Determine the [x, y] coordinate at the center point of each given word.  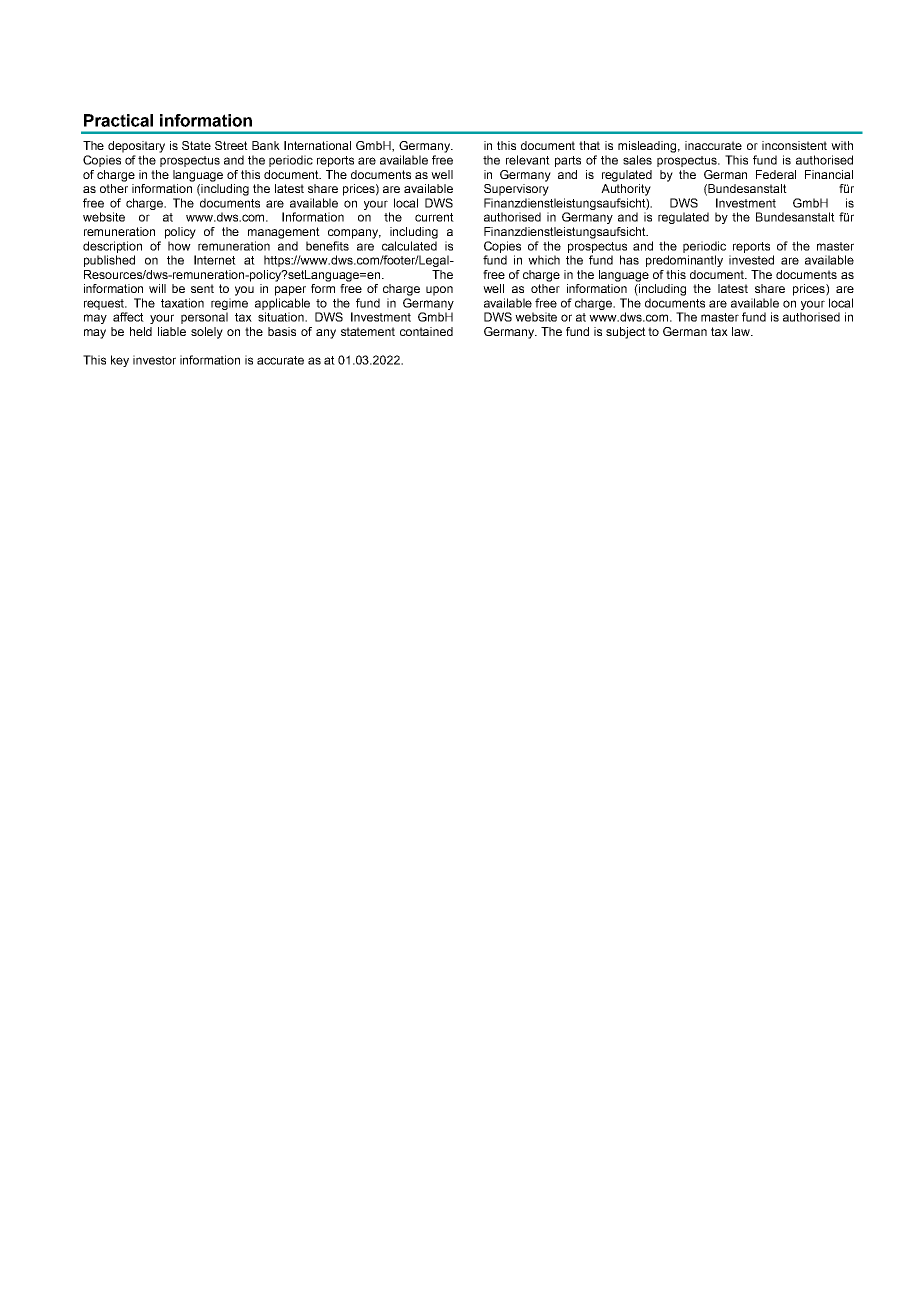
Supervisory [516, 190]
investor [154, 360]
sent [202, 288]
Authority [626, 190]
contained [426, 331]
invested [751, 260]
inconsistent [794, 145]
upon [439, 291]
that [589, 145]
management [284, 233]
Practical [118, 120]
